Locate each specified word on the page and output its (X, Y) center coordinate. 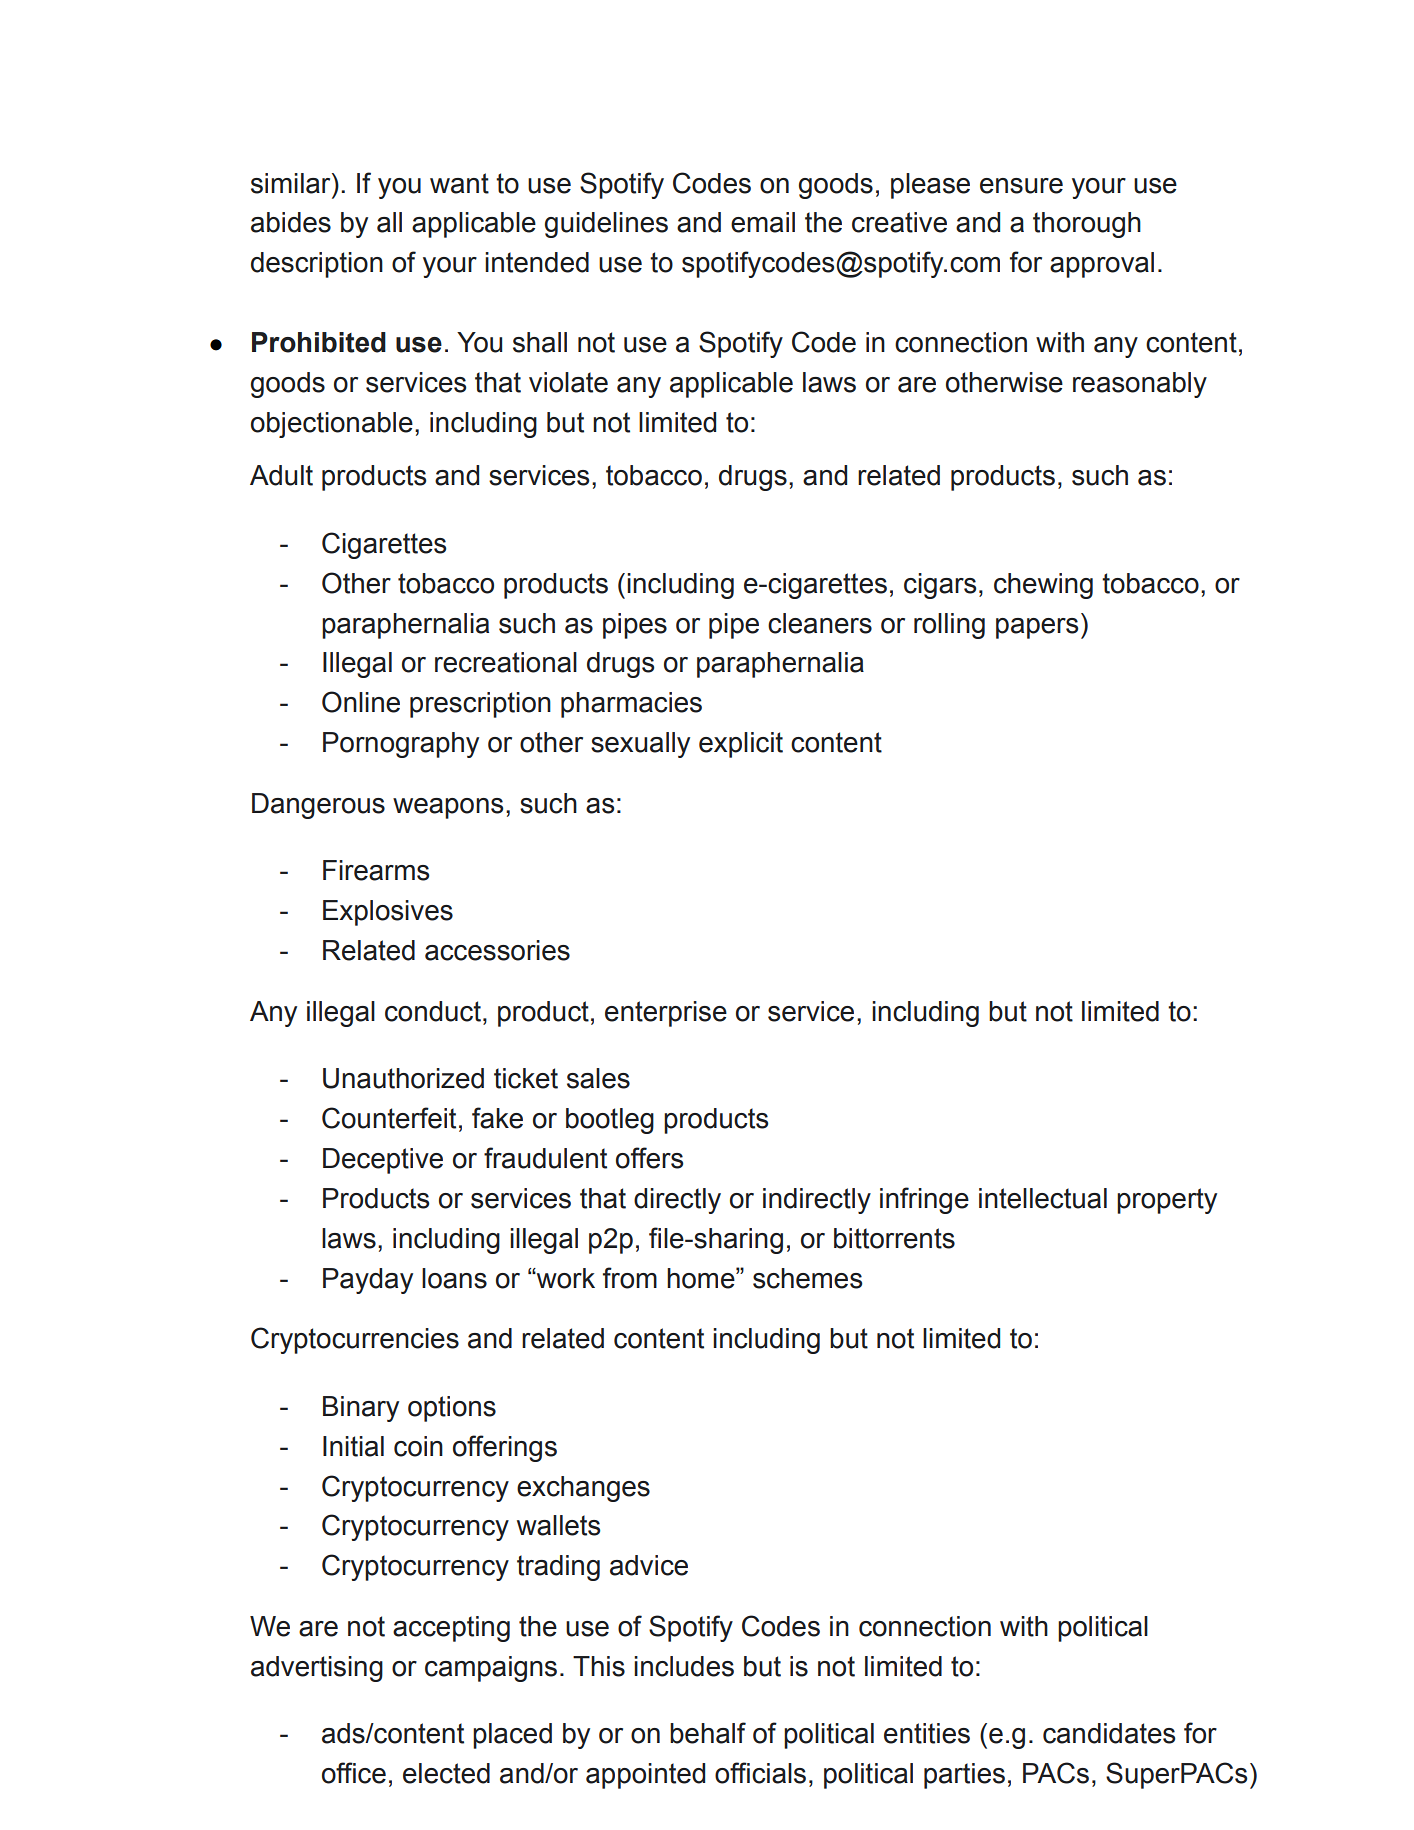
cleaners (820, 623)
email (763, 222)
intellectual (1043, 1198)
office (354, 1773)
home (702, 1278)
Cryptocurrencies (355, 1340)
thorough (1087, 225)
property (1167, 1201)
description (317, 265)
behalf (708, 1733)
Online (361, 702)
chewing (1043, 586)
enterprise (666, 1014)
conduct (433, 1011)
